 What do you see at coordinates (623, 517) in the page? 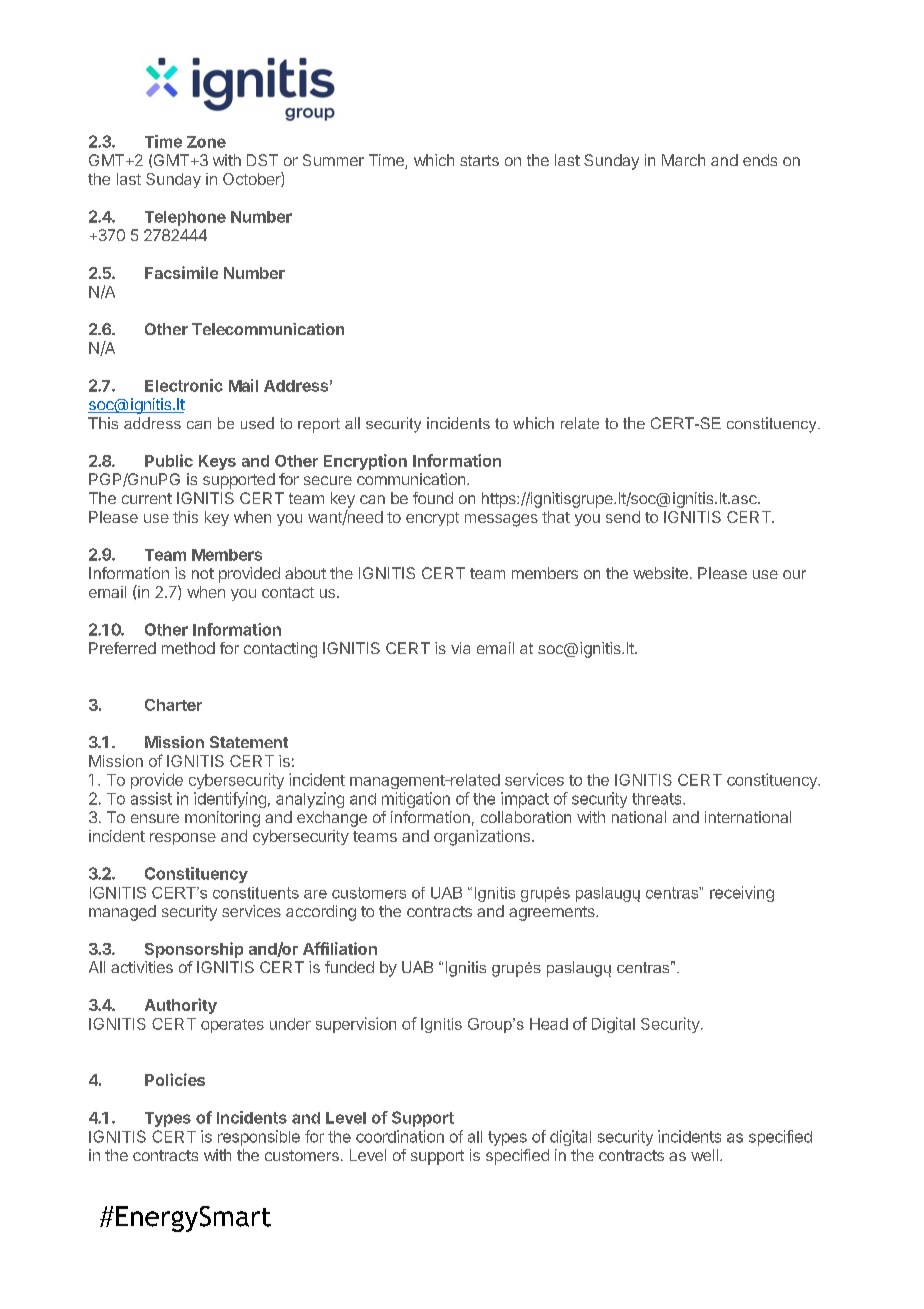
I see `send` at bounding box center [623, 517].
